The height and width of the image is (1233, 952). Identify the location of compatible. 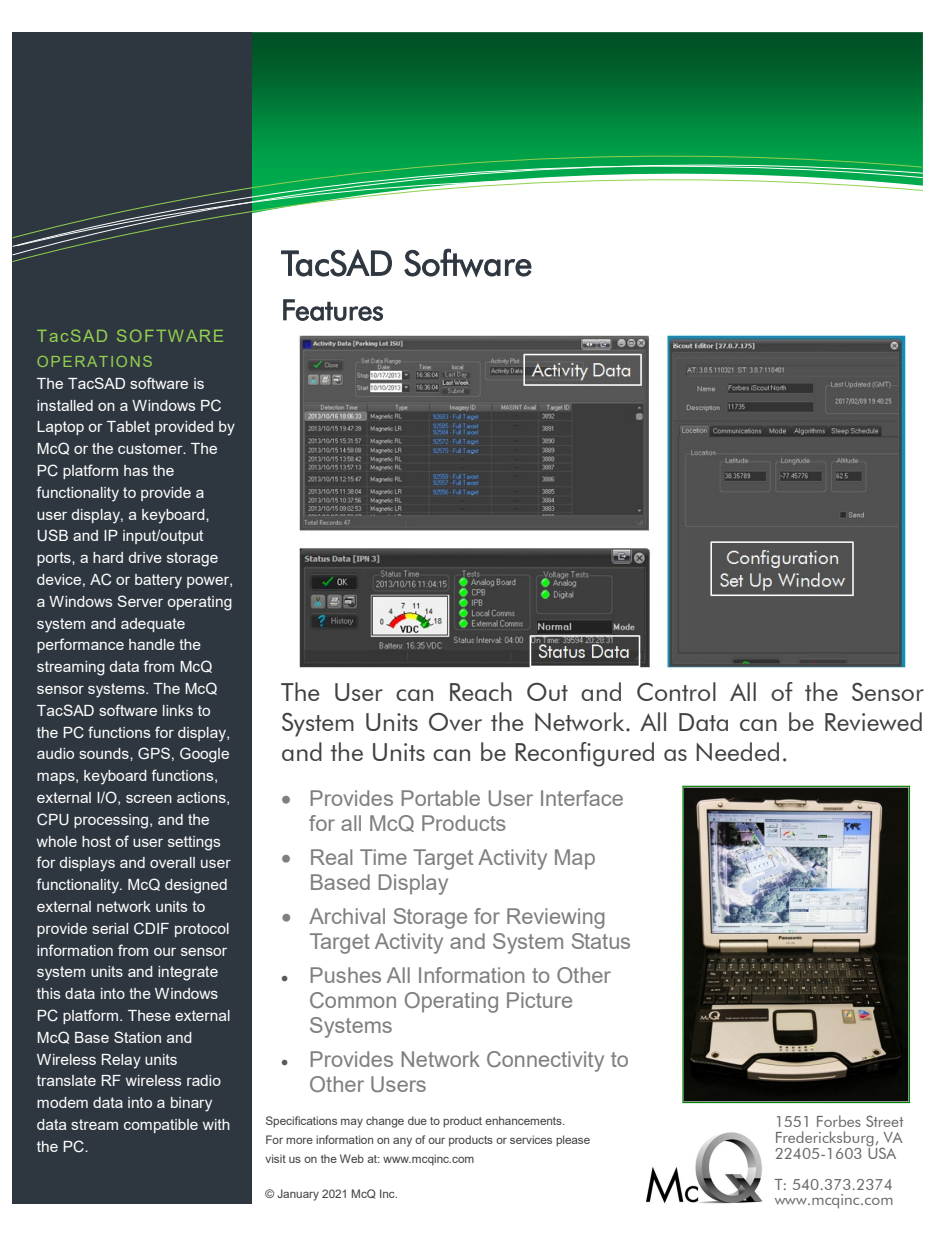
(161, 1126).
